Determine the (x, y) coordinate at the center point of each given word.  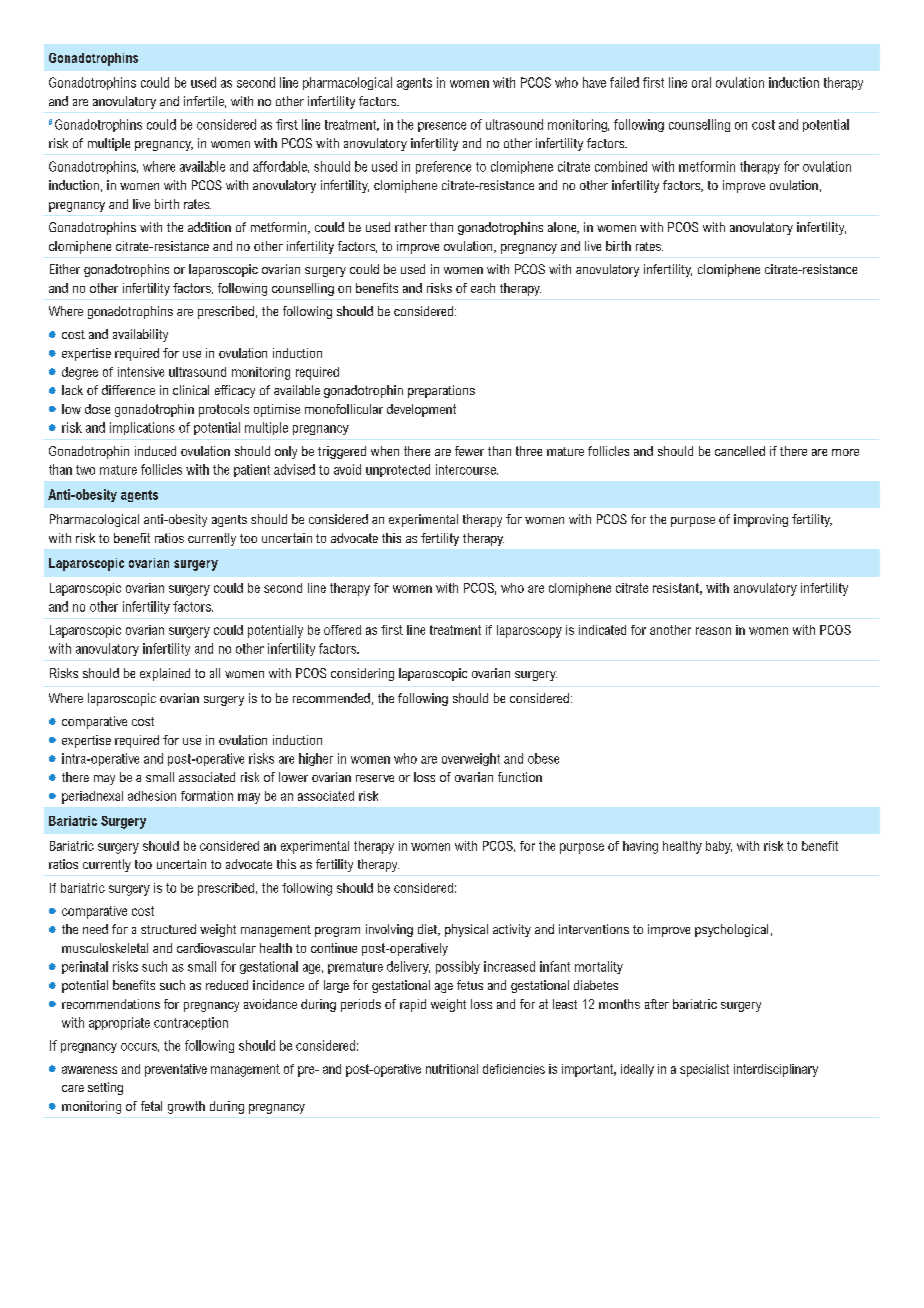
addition (209, 227)
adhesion (152, 796)
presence (442, 127)
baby (719, 847)
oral (701, 82)
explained (165, 674)
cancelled (740, 451)
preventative (176, 1070)
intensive (141, 372)
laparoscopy (529, 631)
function (520, 777)
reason (713, 631)
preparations (441, 391)
